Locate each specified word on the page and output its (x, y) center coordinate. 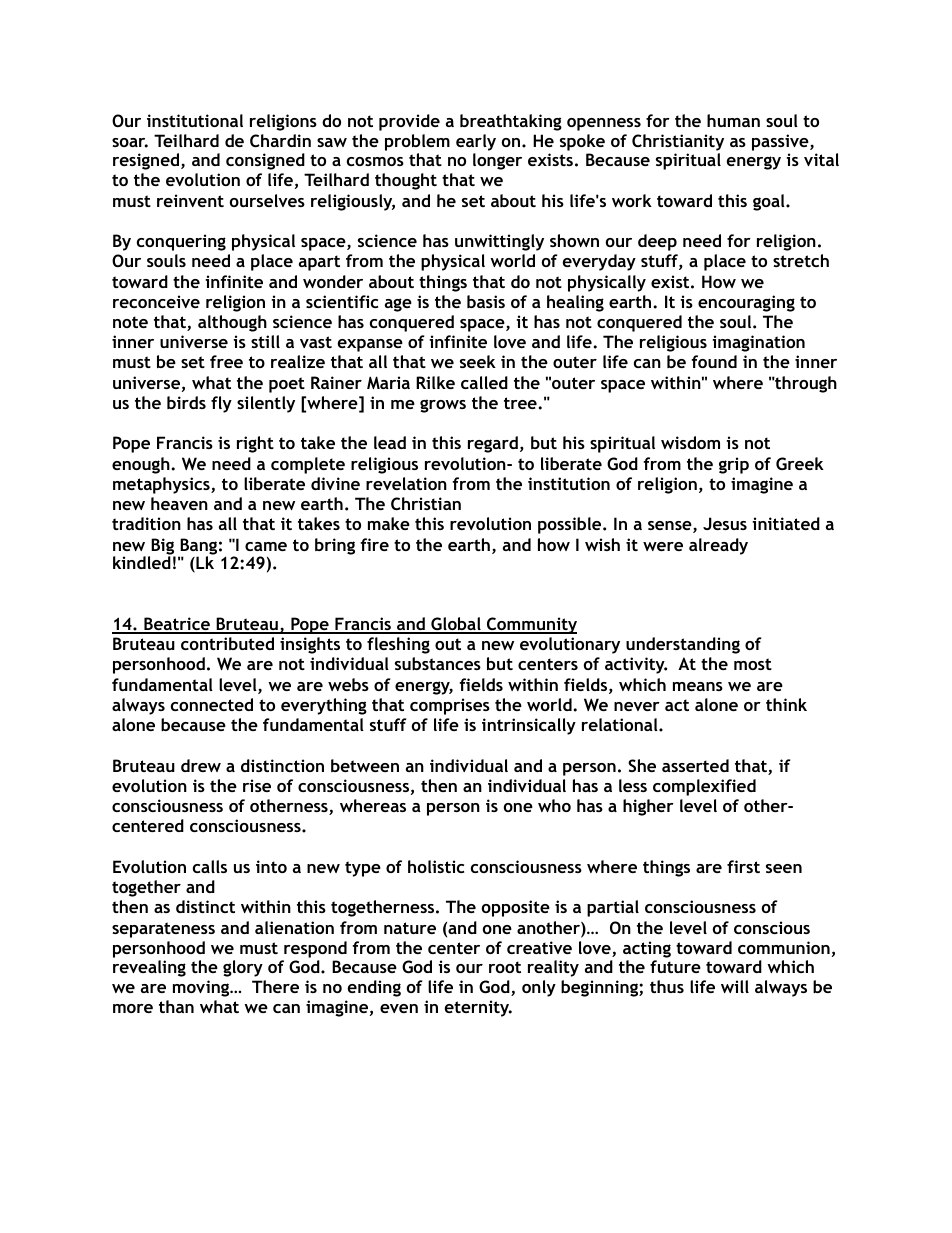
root (505, 967)
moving (202, 988)
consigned (265, 161)
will (735, 986)
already (718, 546)
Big (162, 547)
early (476, 144)
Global (456, 625)
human (733, 120)
